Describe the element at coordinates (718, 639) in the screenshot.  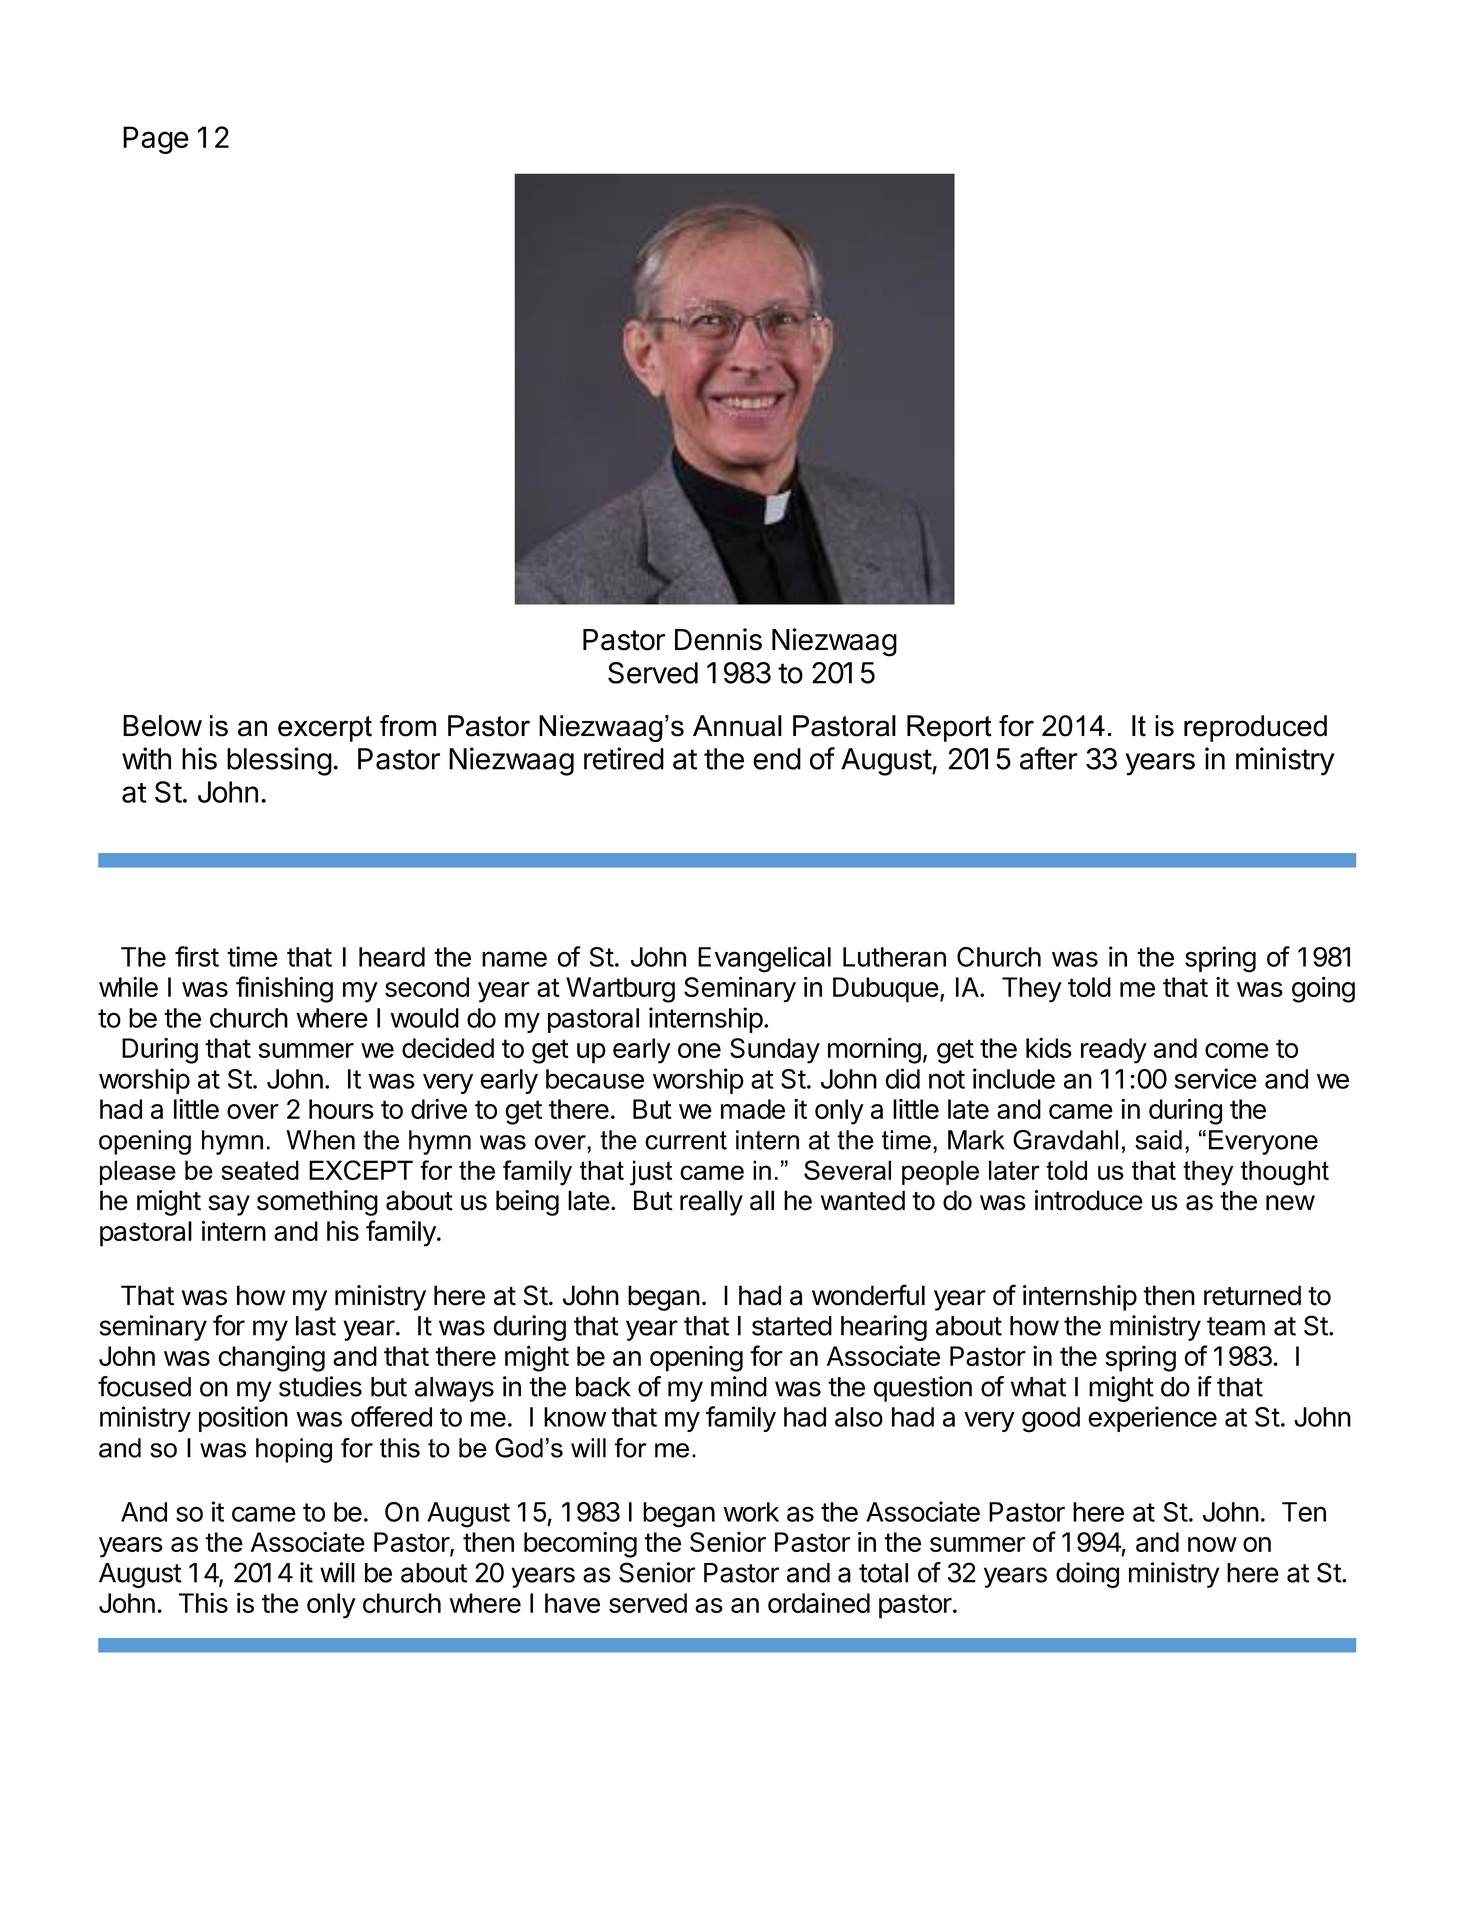
I see `Dennis` at that location.
